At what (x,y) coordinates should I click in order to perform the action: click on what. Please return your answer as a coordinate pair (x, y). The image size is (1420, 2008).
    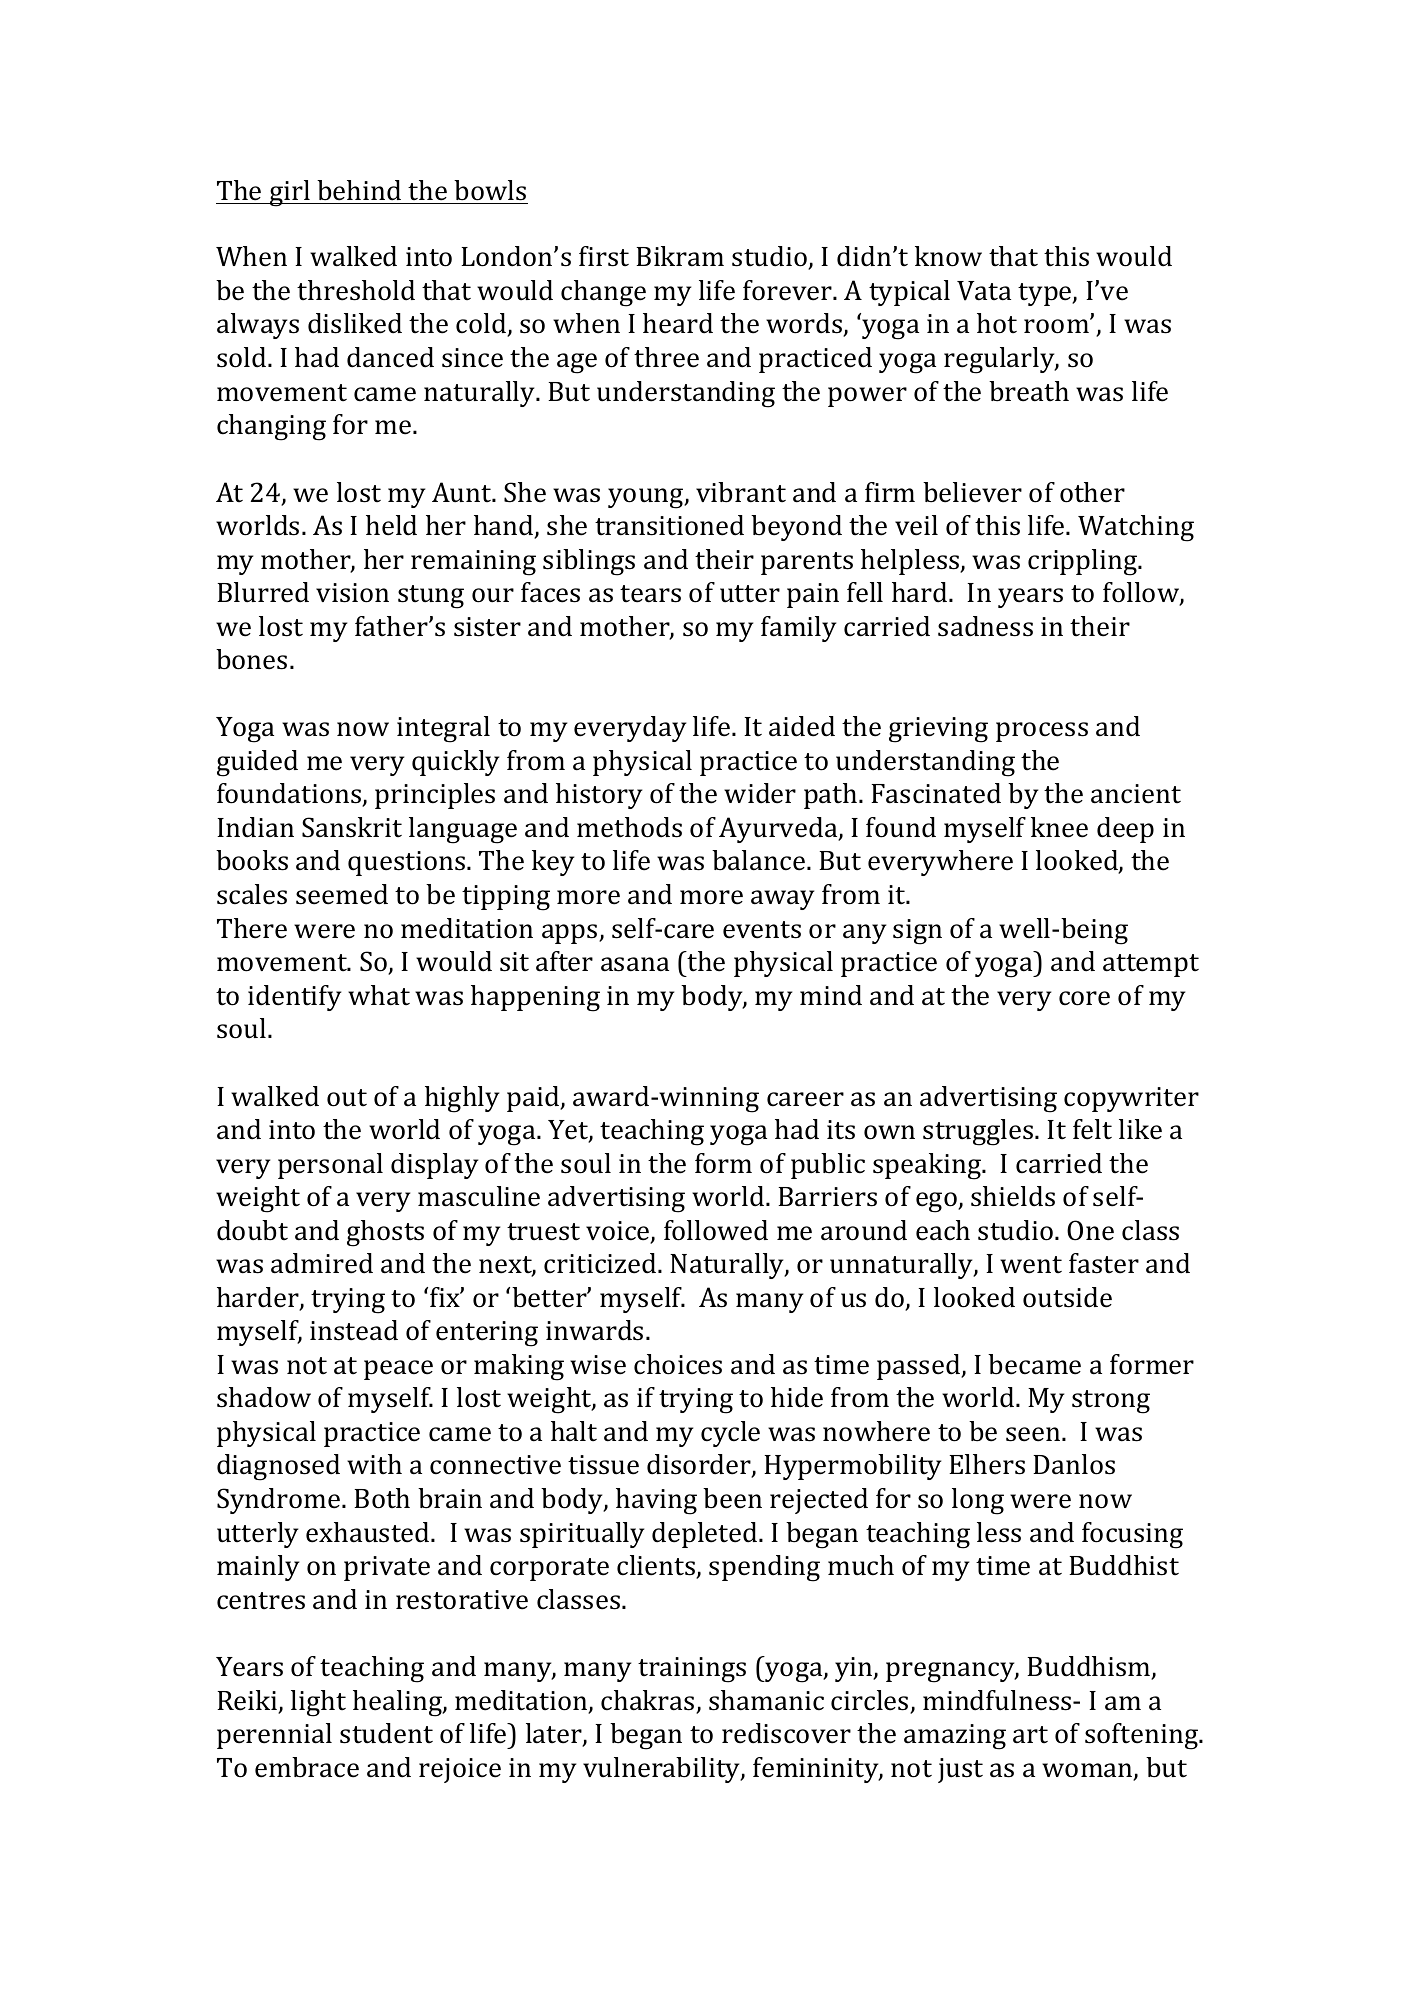
    Looking at the image, I should click on (379, 995).
